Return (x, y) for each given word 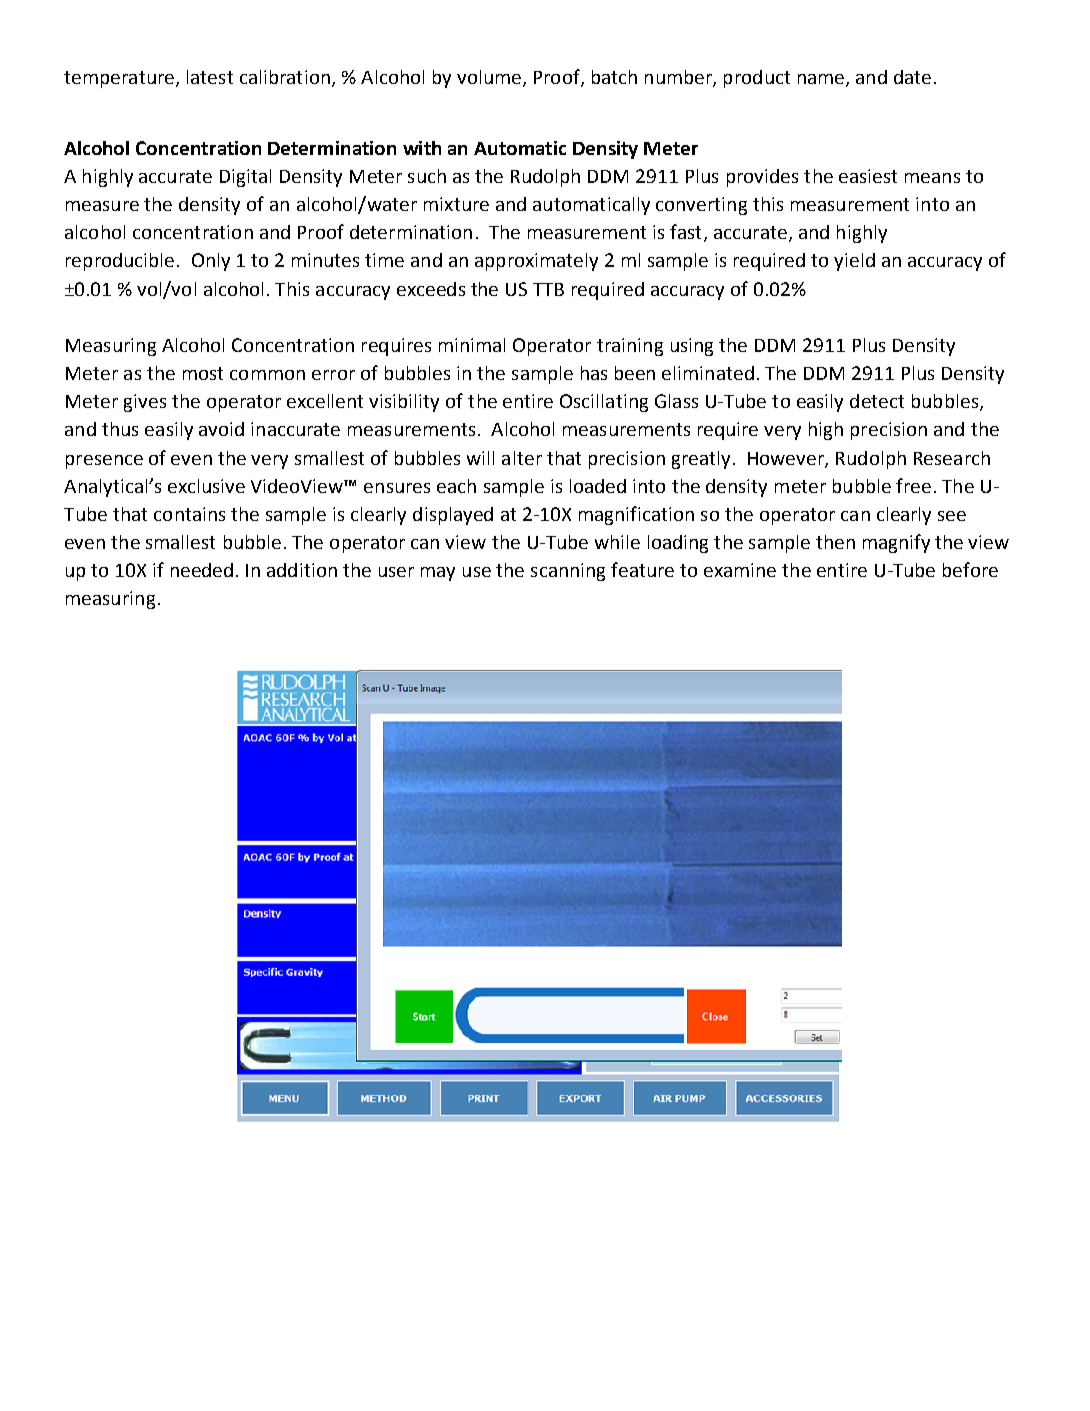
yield (854, 262)
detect (877, 401)
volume (489, 77)
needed (202, 570)
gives (145, 403)
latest (210, 77)
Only (211, 262)
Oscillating (604, 403)
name (821, 79)
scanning (568, 572)
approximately (536, 262)
